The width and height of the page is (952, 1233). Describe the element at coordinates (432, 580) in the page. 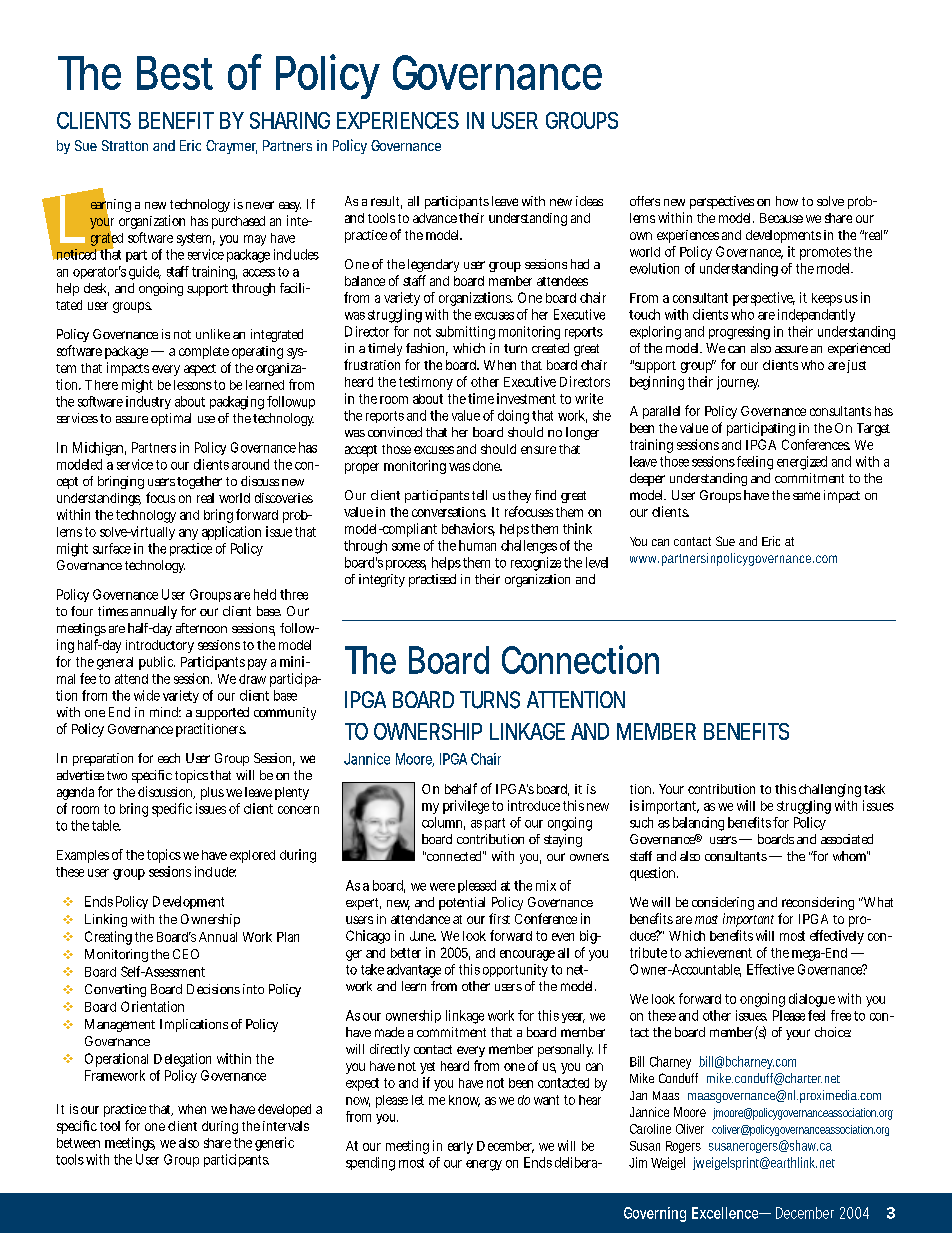

I see `practised` at that location.
